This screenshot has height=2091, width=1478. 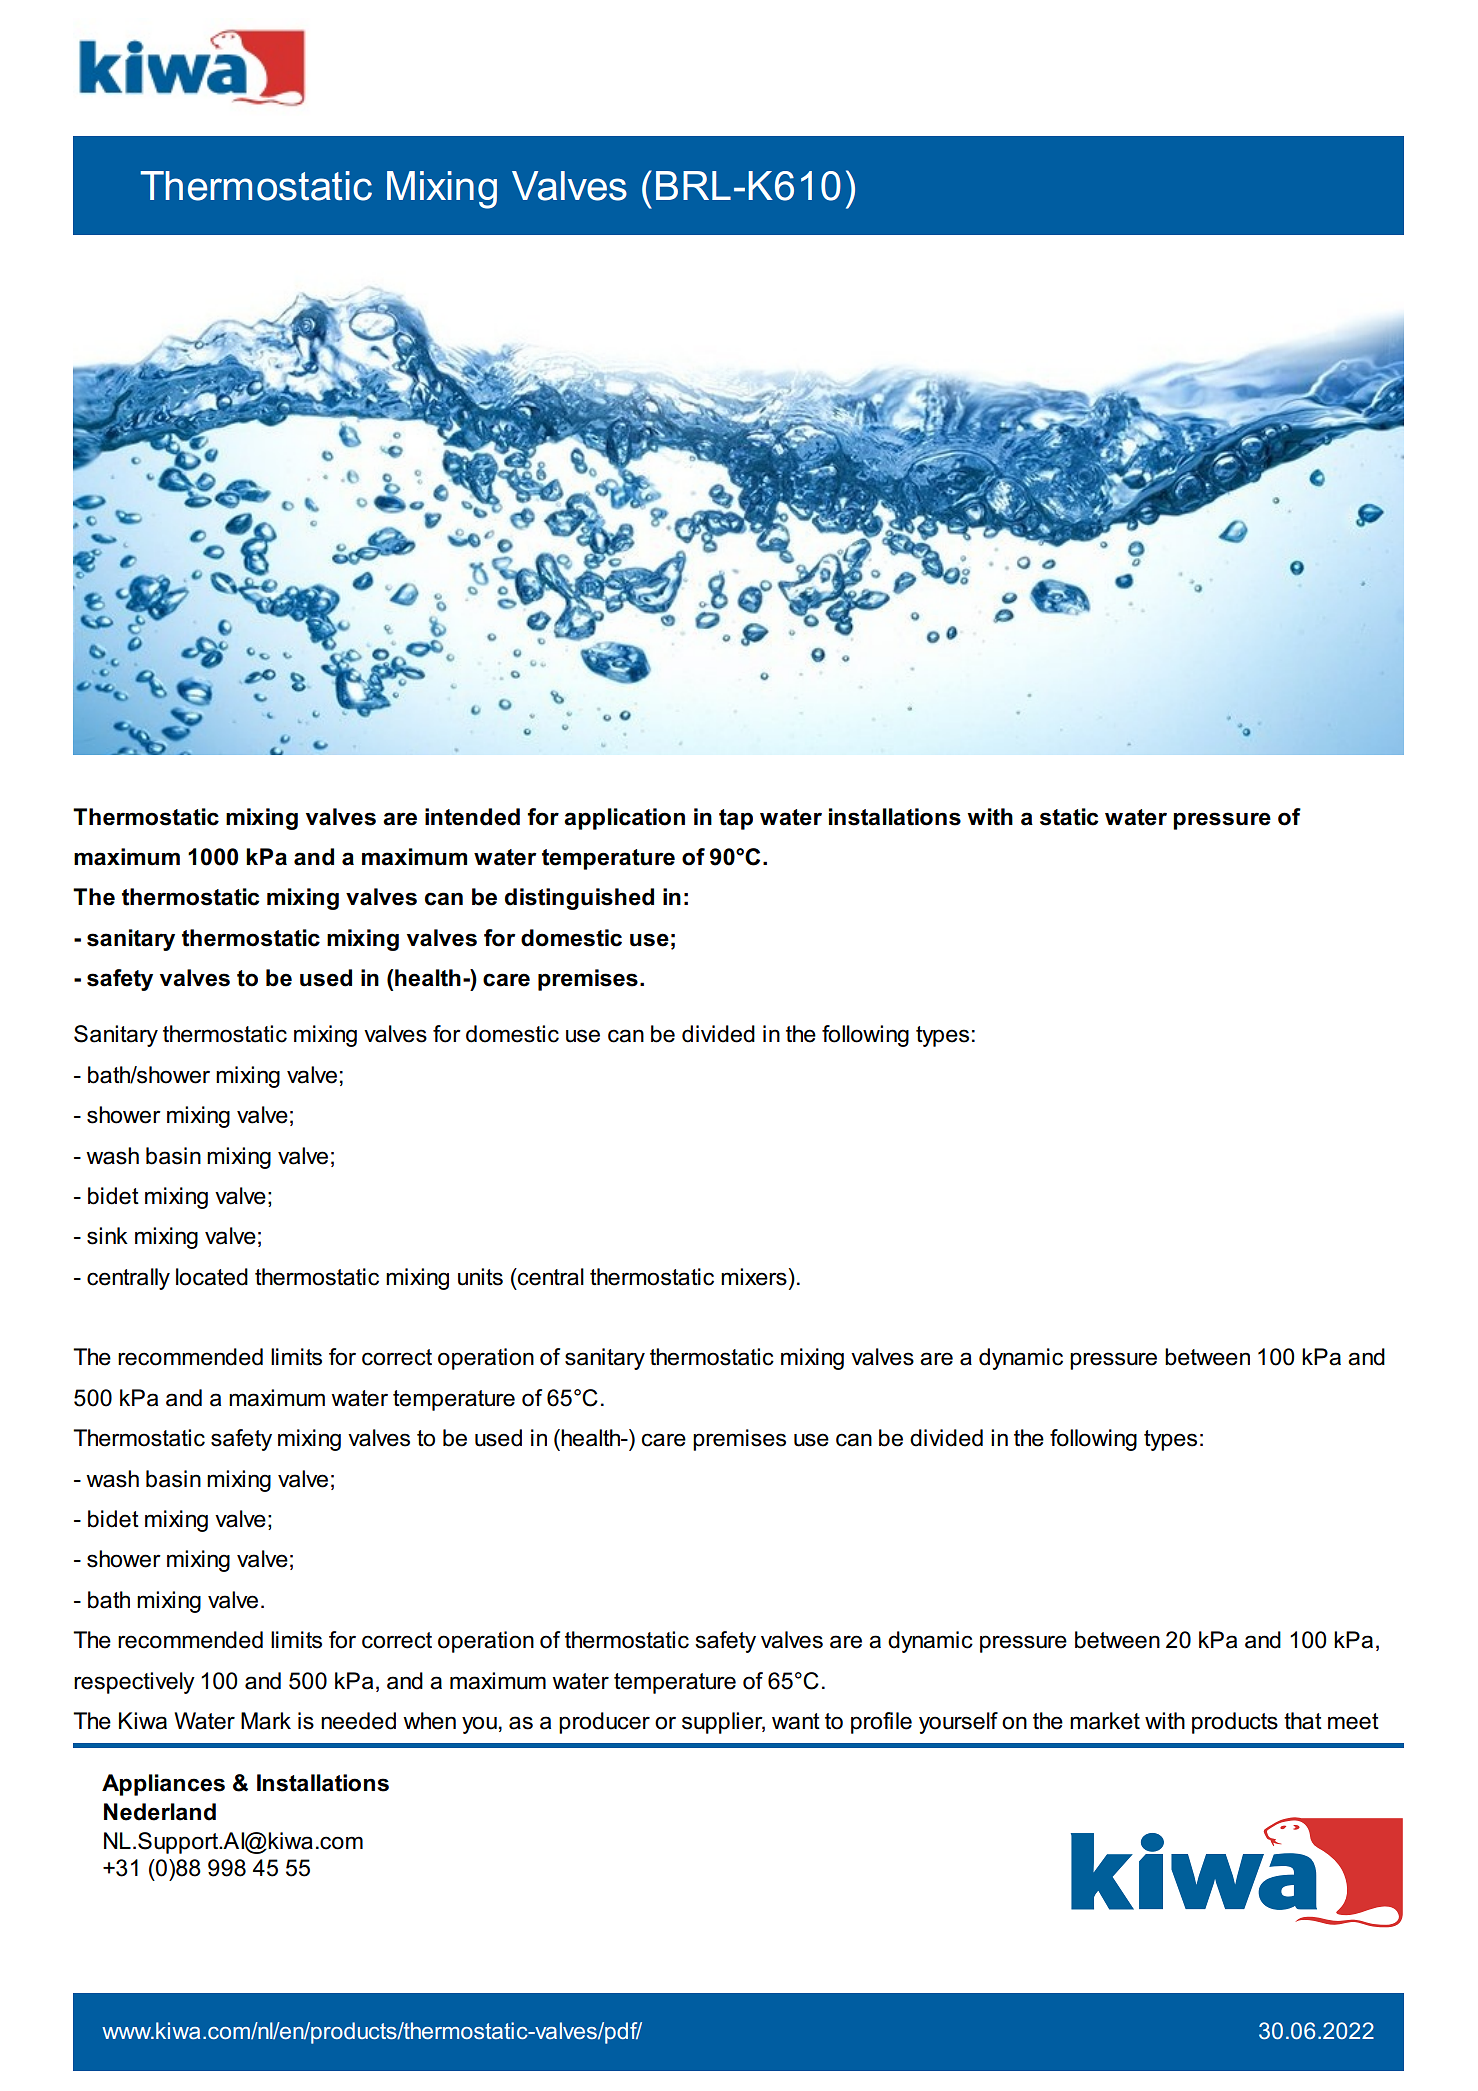 I want to click on needed, so click(x=358, y=1721).
